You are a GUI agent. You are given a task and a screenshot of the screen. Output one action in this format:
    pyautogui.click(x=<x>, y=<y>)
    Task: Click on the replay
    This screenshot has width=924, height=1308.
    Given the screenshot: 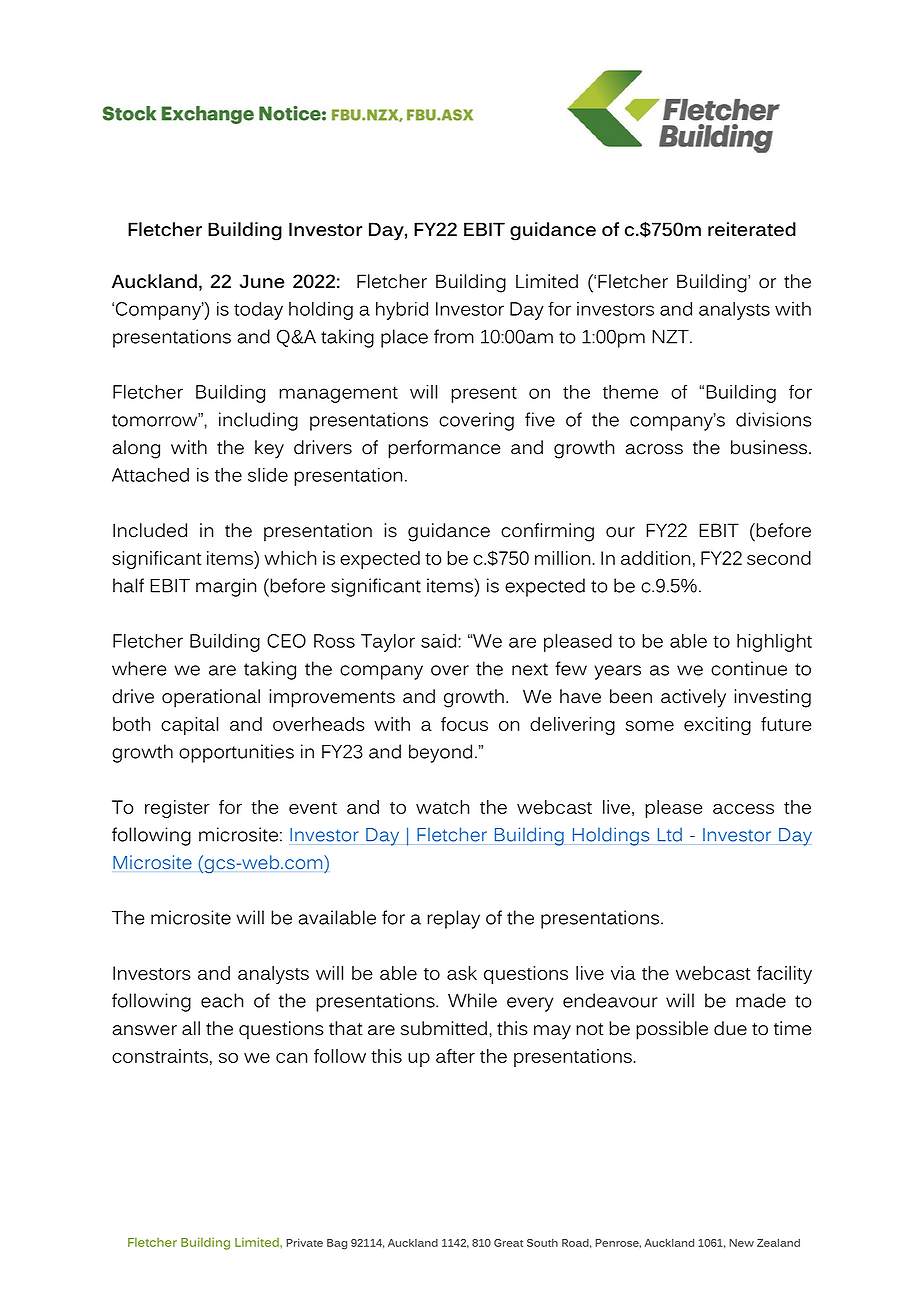 What is the action you would take?
    pyautogui.click(x=453, y=919)
